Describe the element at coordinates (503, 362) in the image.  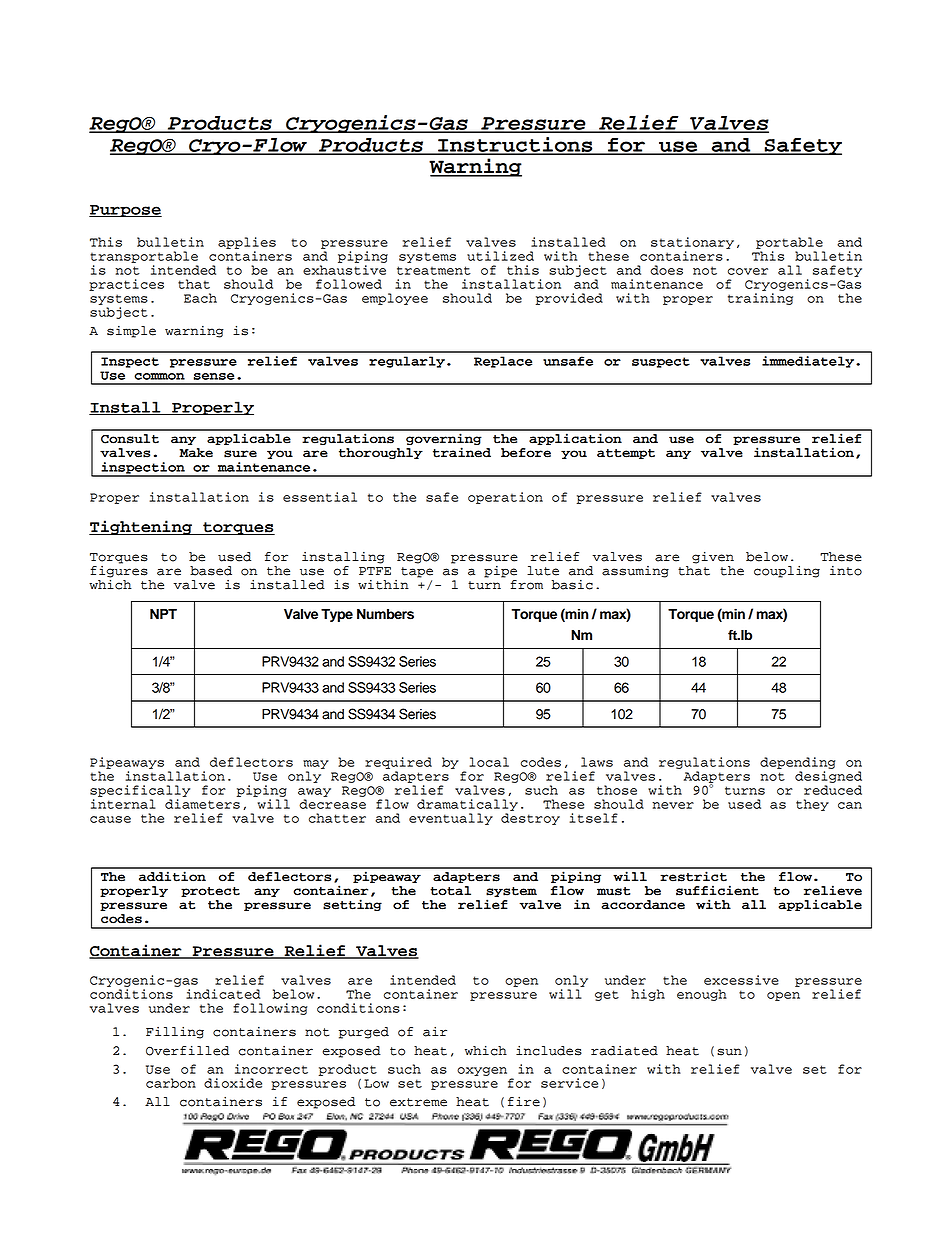
I see `Replace` at that location.
